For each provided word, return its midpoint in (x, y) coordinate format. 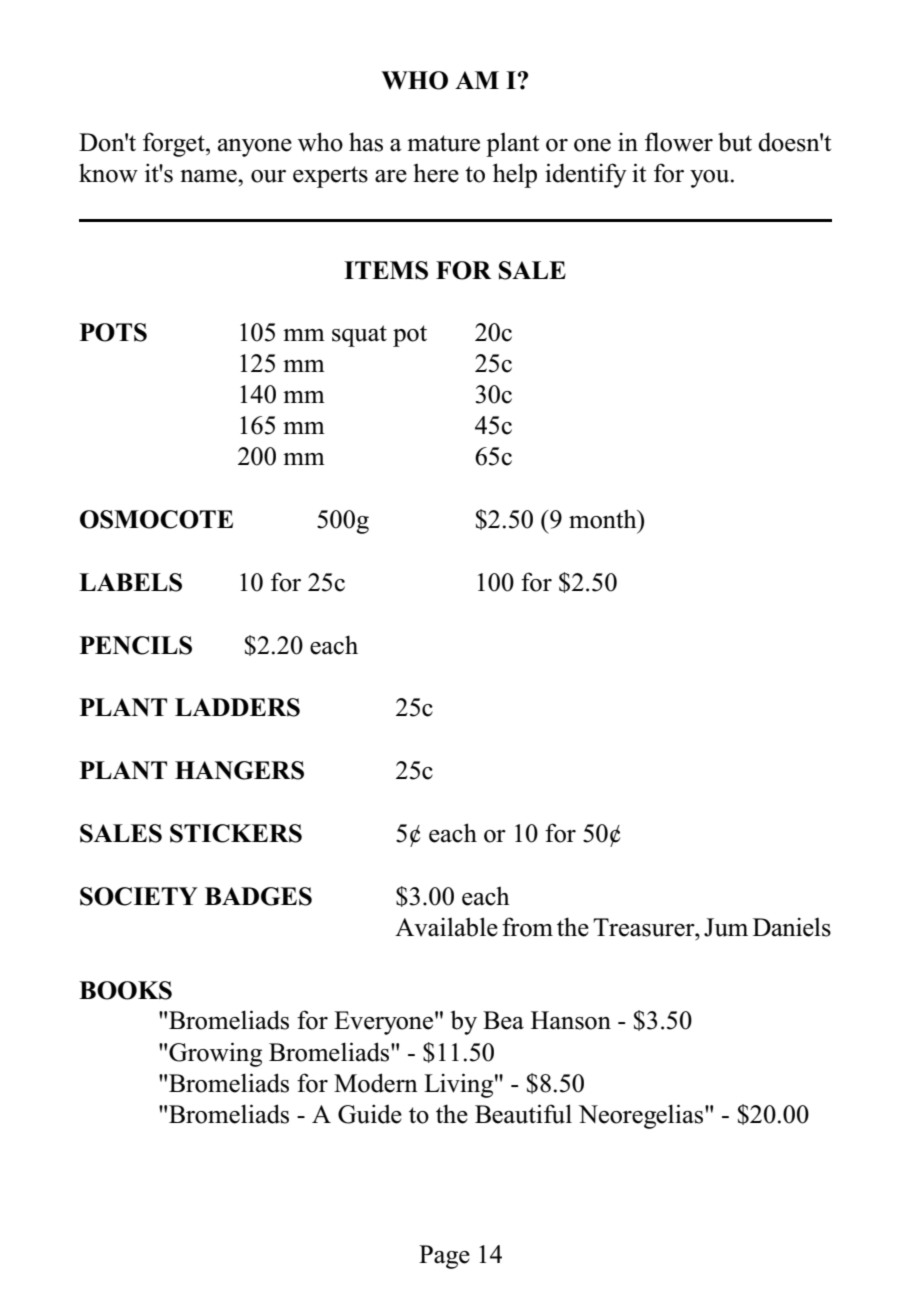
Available (446, 927)
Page (444, 1257)
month (604, 519)
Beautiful (523, 1114)
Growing (215, 1054)
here (436, 173)
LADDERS (237, 707)
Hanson (571, 1020)
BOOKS (125, 990)
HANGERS (239, 770)
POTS (113, 332)
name (209, 176)
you (711, 179)
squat (359, 336)
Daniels (792, 927)
